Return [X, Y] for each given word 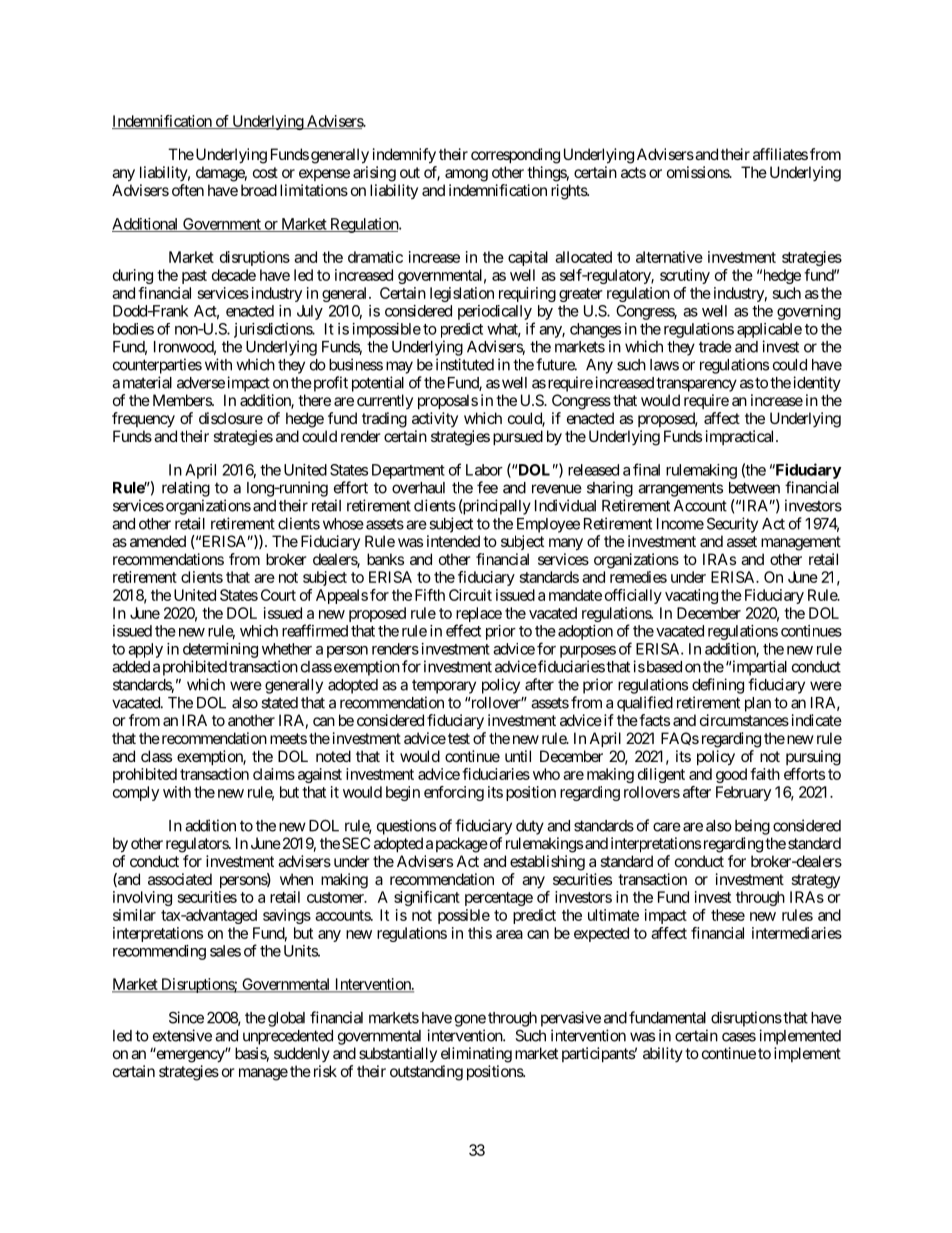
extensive [182, 1035]
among [466, 175]
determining [220, 650]
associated [180, 879]
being [752, 827]
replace [479, 614]
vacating [691, 596]
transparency [696, 384]
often [188, 190]
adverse [201, 383]
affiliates [780, 154]
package [462, 845]
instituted [465, 364]
